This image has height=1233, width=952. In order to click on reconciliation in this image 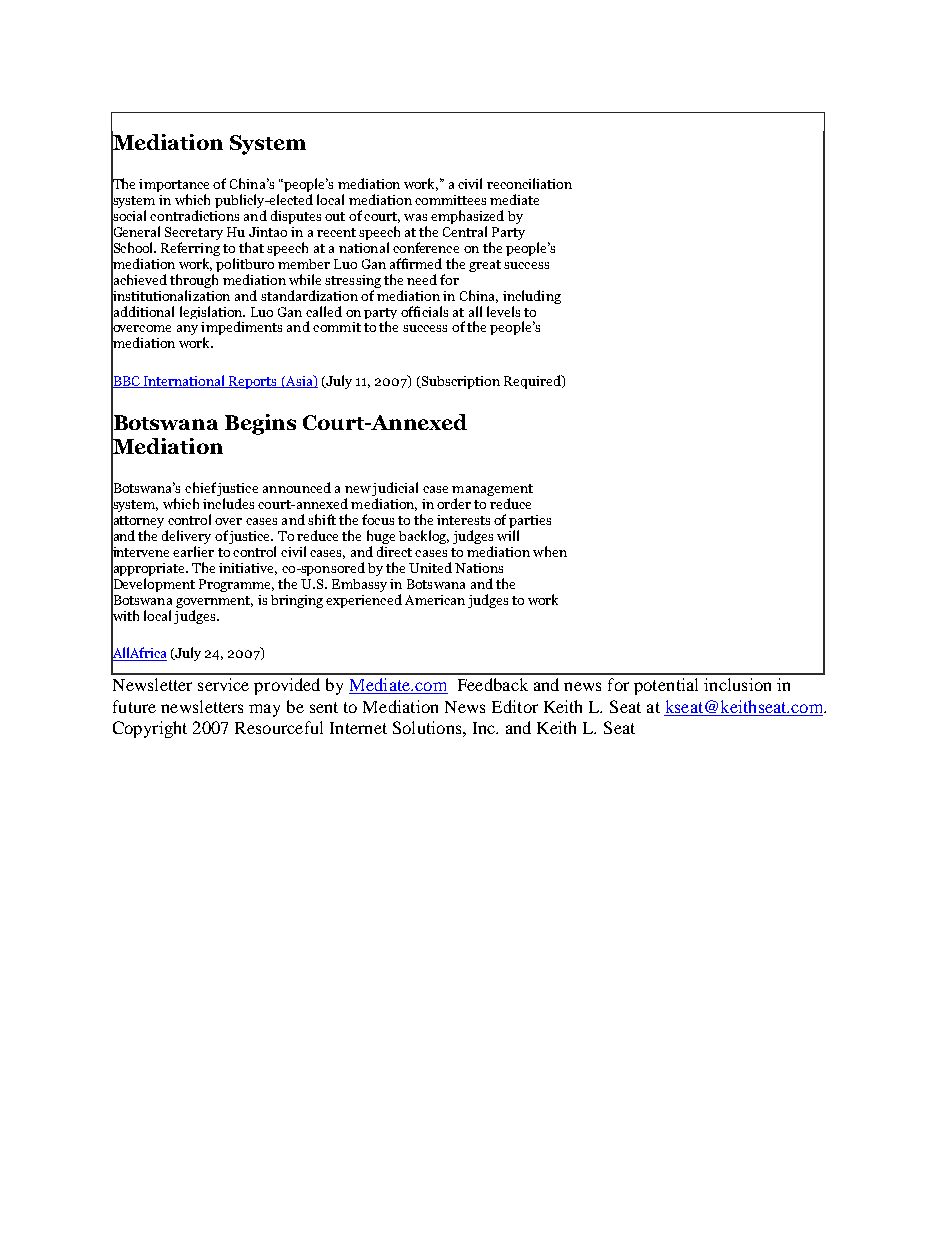, I will do `click(529, 183)`.
